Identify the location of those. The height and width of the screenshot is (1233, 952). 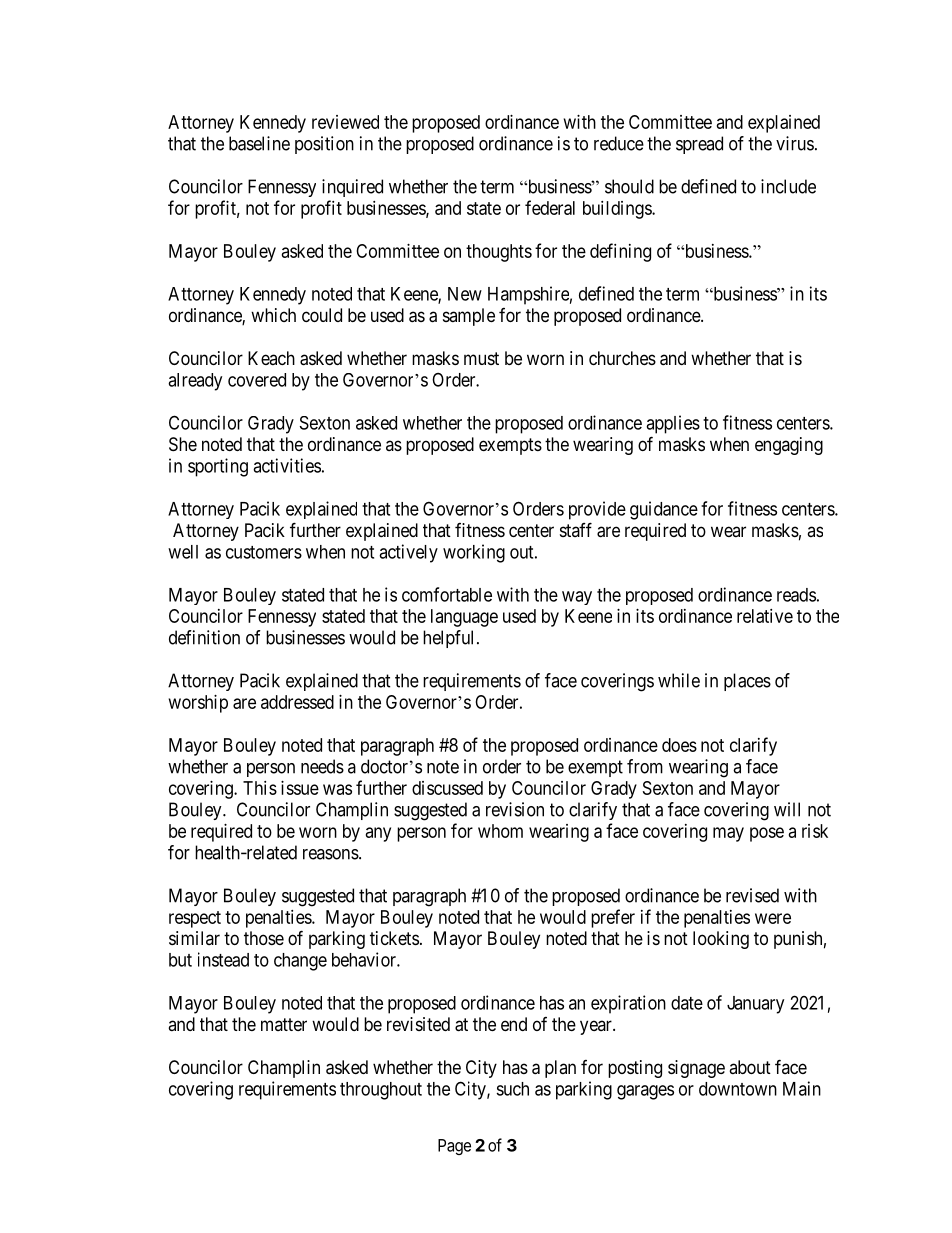
(264, 938).
